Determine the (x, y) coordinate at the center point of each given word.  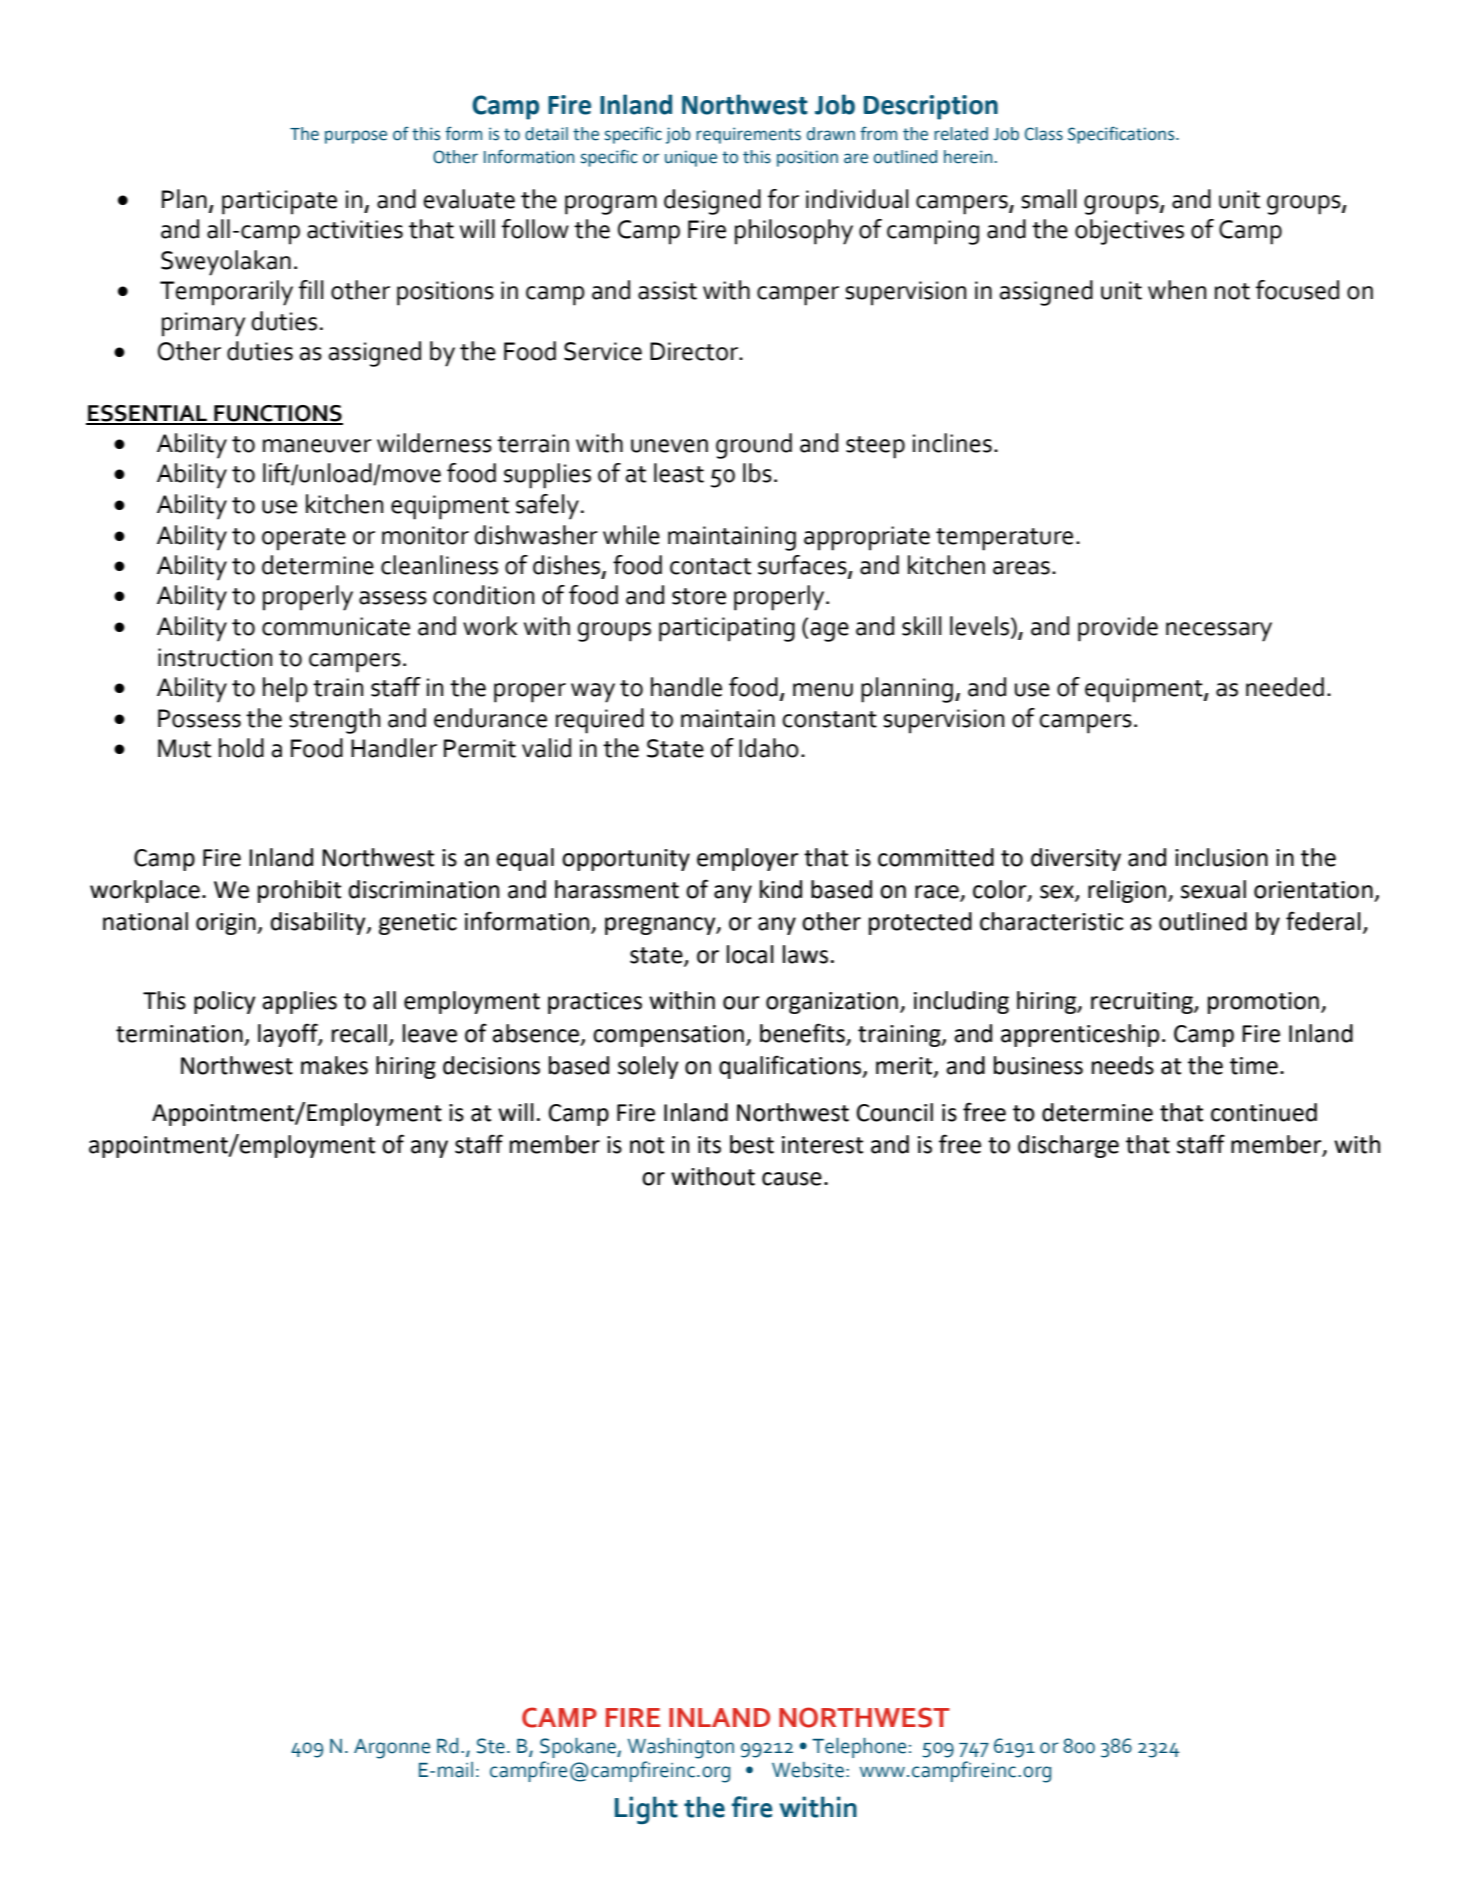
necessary (1219, 632)
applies (299, 1002)
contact (710, 566)
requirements (748, 135)
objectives (1129, 232)
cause (792, 1179)
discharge (1068, 1146)
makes (334, 1065)
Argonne (392, 1749)
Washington (681, 1748)
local (750, 954)
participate (279, 202)
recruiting (1143, 1003)
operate (304, 539)
